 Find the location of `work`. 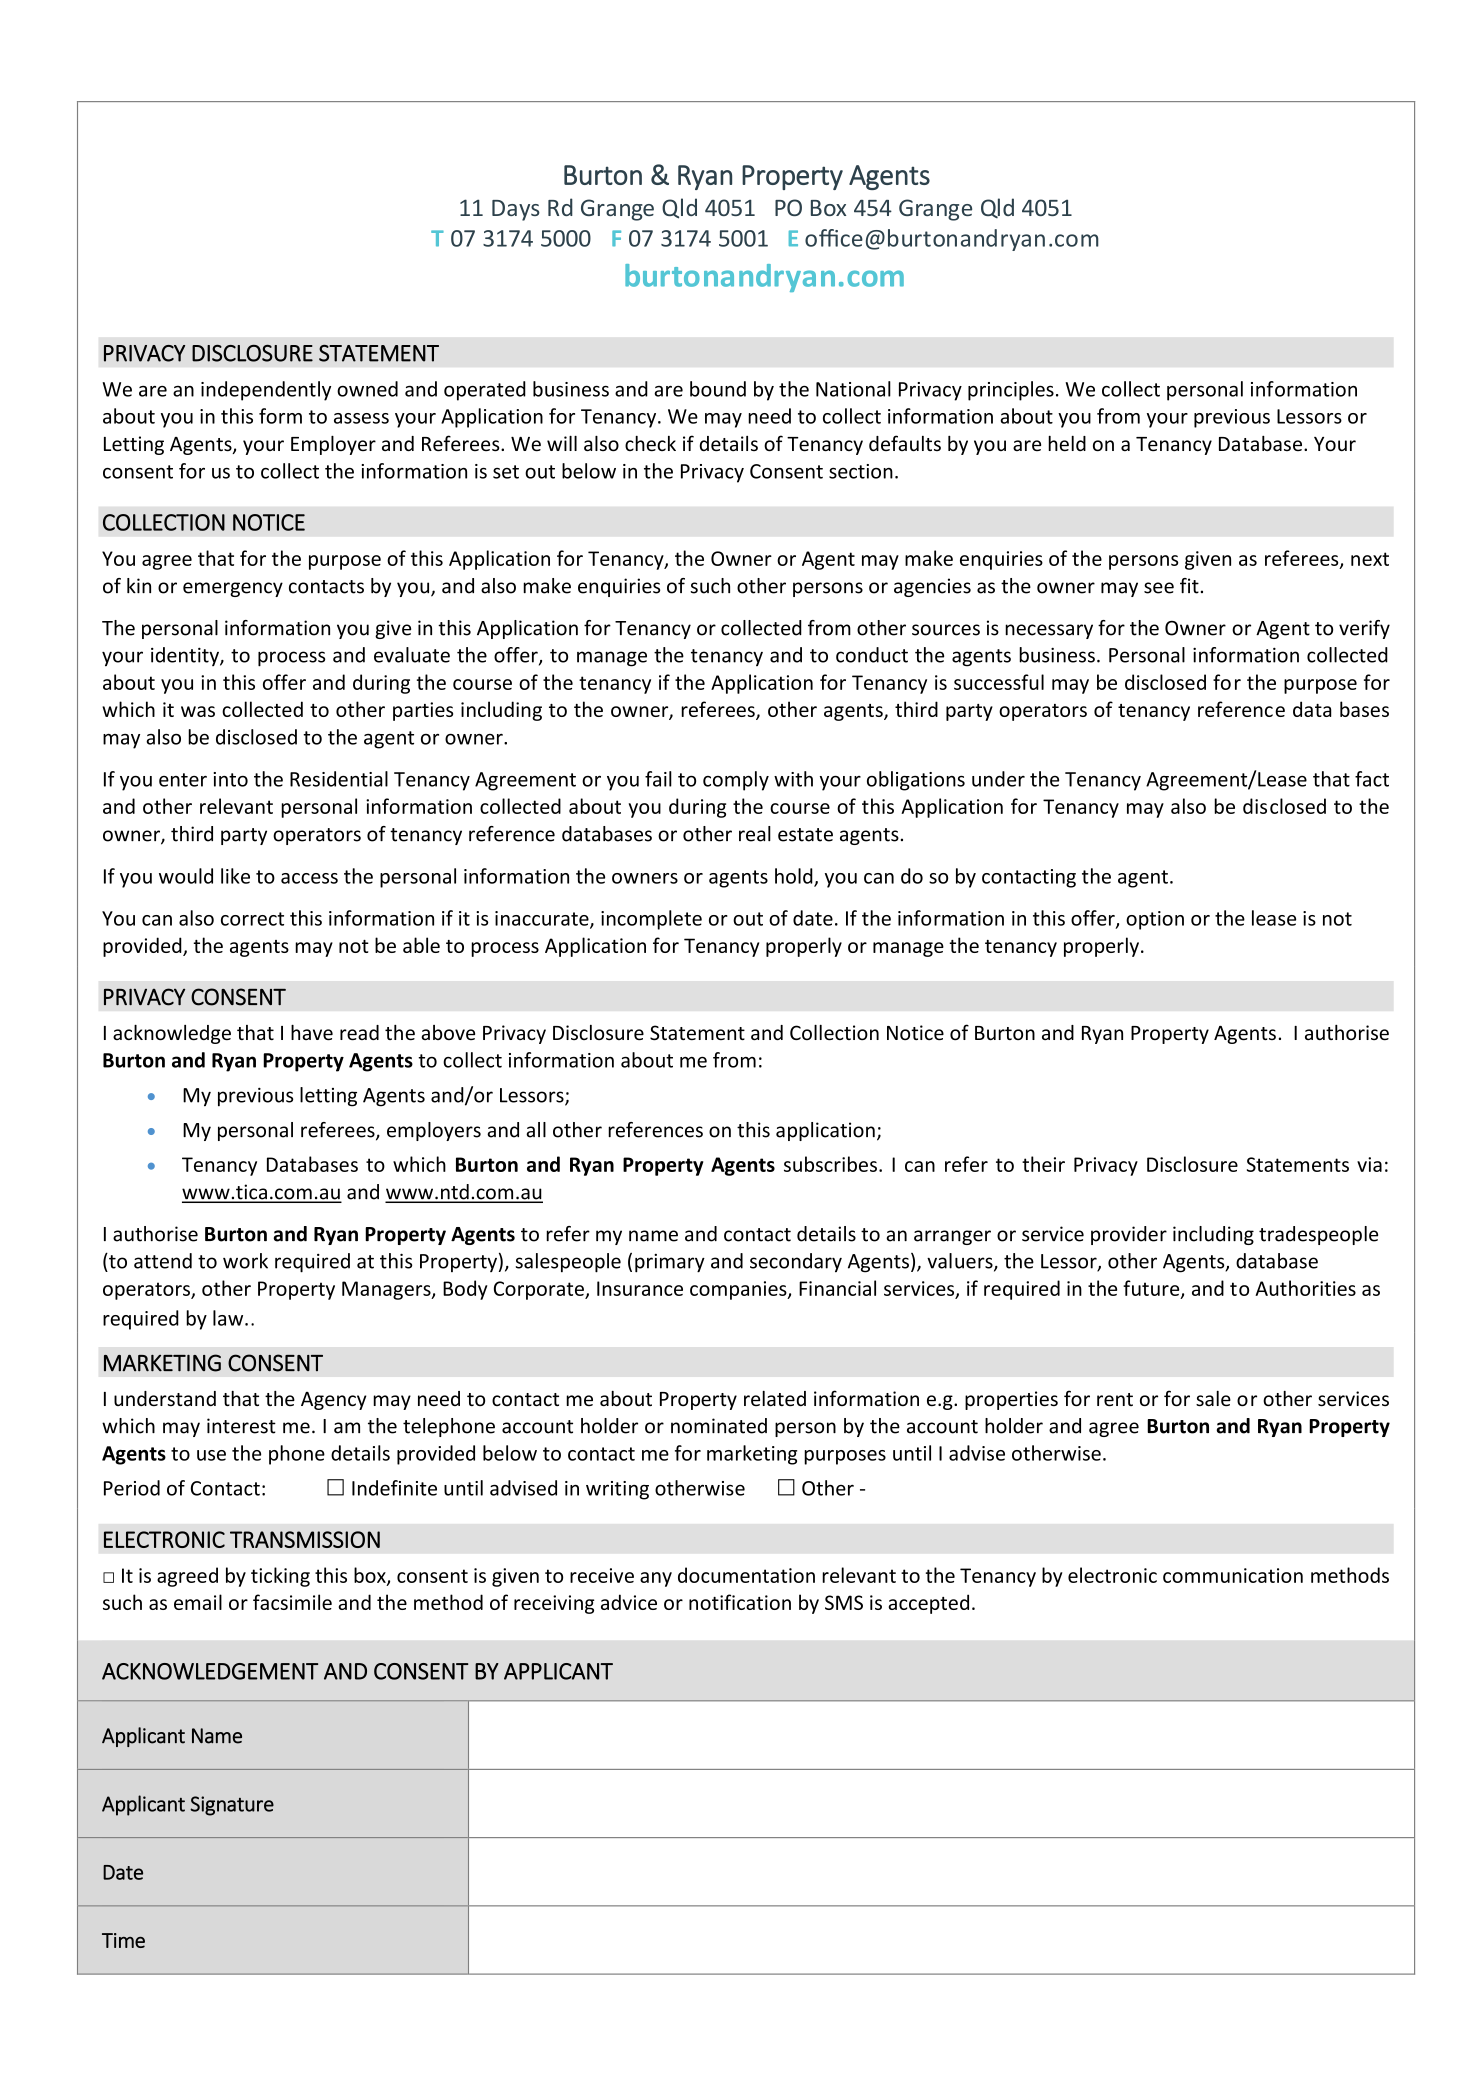

work is located at coordinates (245, 1261).
